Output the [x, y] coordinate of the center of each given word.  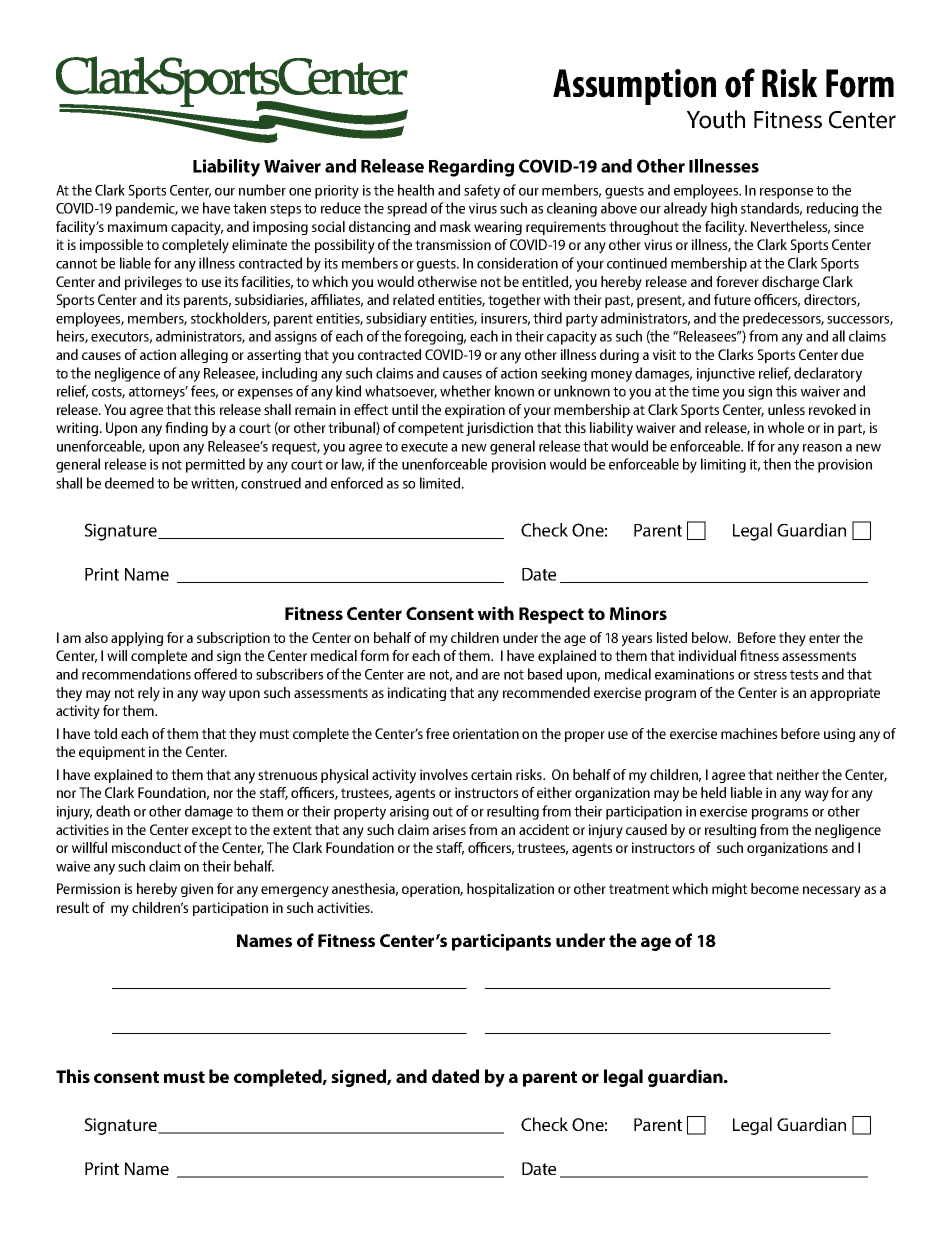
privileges [153, 283]
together [514, 301]
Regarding [471, 168]
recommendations [136, 674]
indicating [417, 694]
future [732, 299]
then [777, 464]
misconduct [146, 847]
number [262, 190]
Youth [716, 119]
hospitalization [510, 890]
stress [770, 675]
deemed [129, 483]
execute [424, 447]
